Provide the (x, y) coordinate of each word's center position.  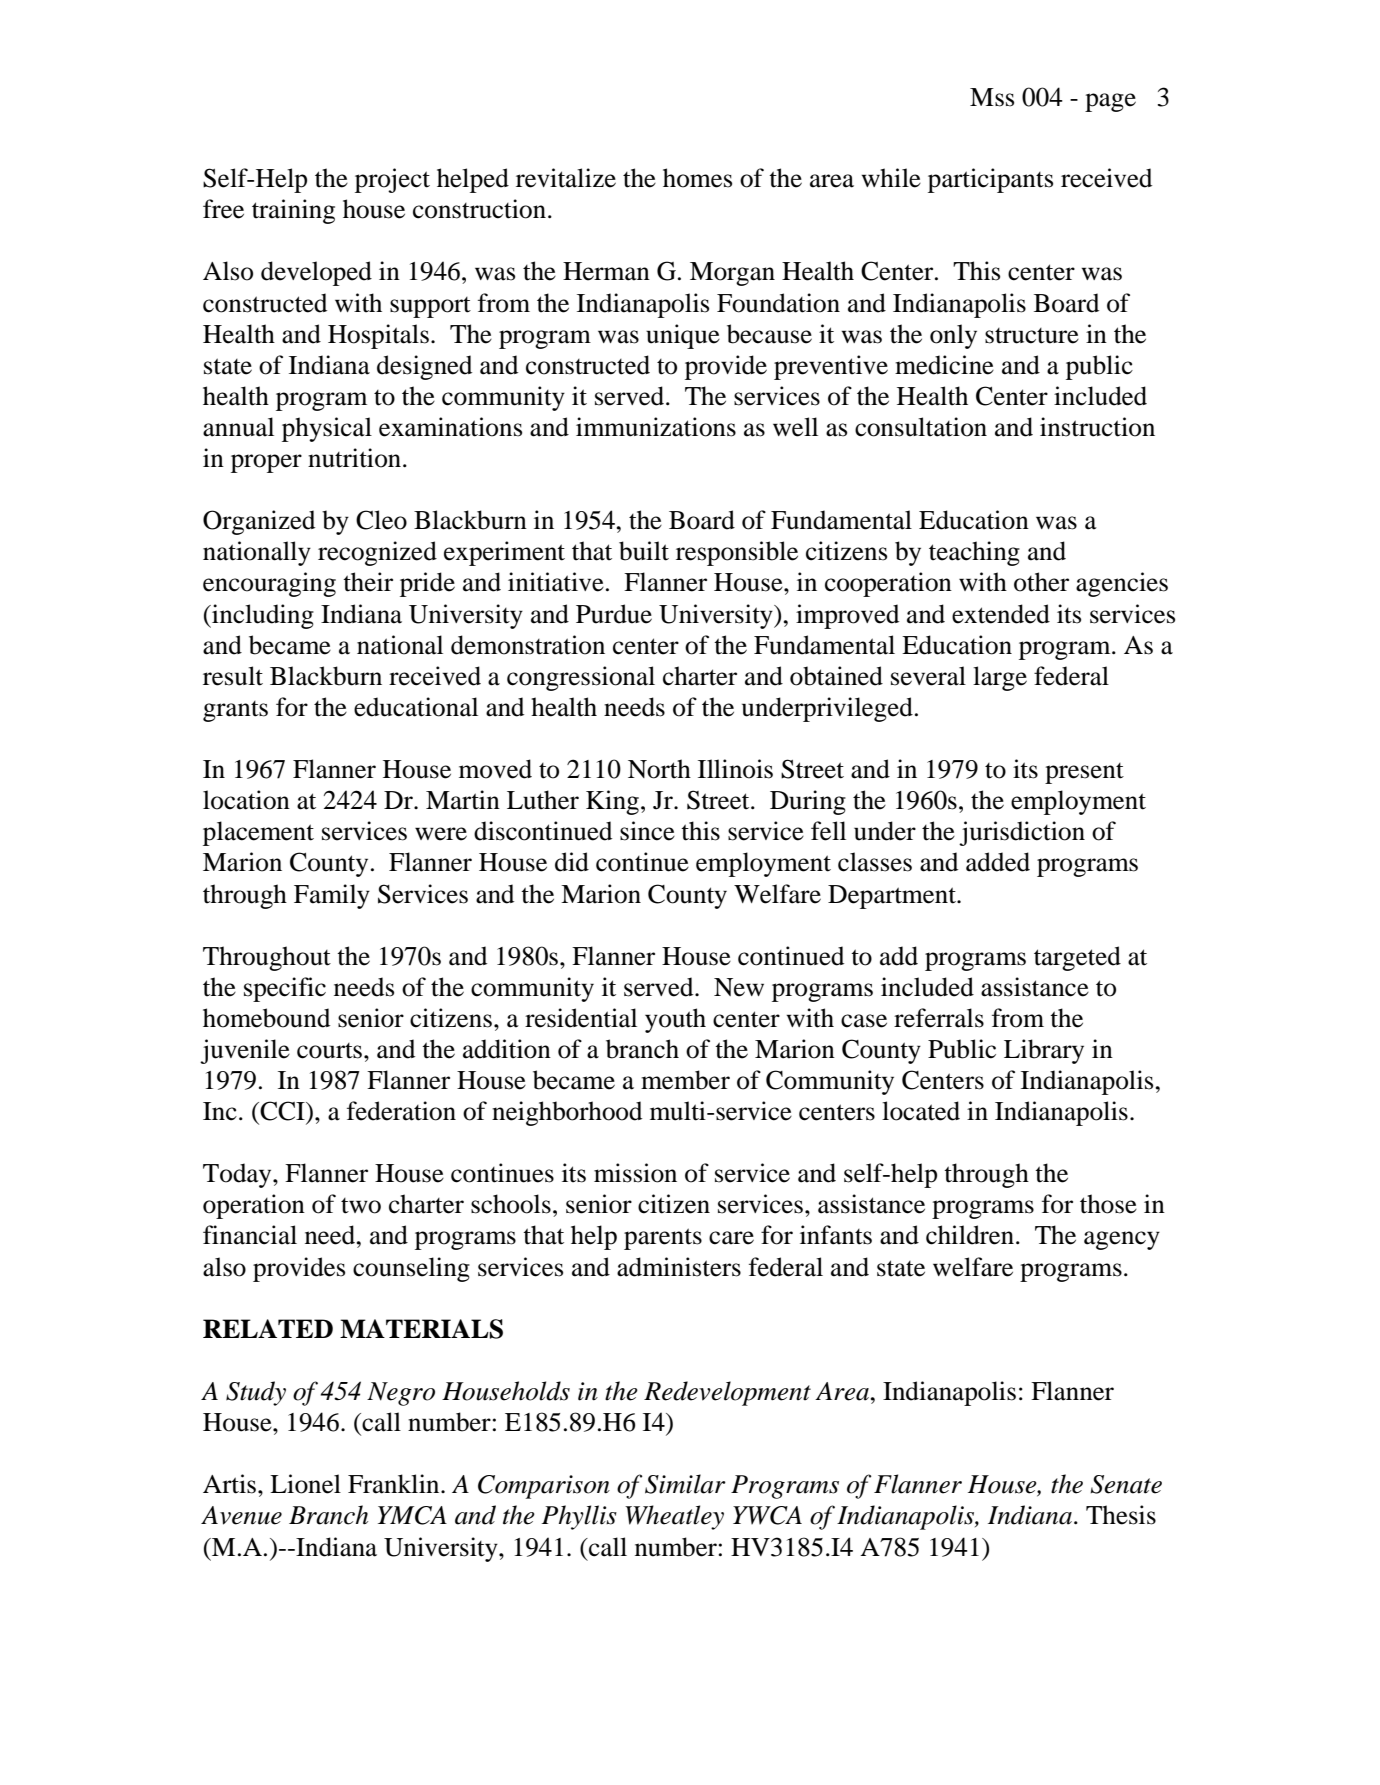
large (1000, 678)
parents (663, 1239)
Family (332, 896)
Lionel (305, 1484)
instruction (1097, 427)
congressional (581, 678)
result (233, 676)
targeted (1077, 958)
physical (327, 429)
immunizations (656, 427)
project (392, 180)
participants (990, 180)
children (971, 1235)
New (739, 987)
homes (697, 178)
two (361, 1206)
